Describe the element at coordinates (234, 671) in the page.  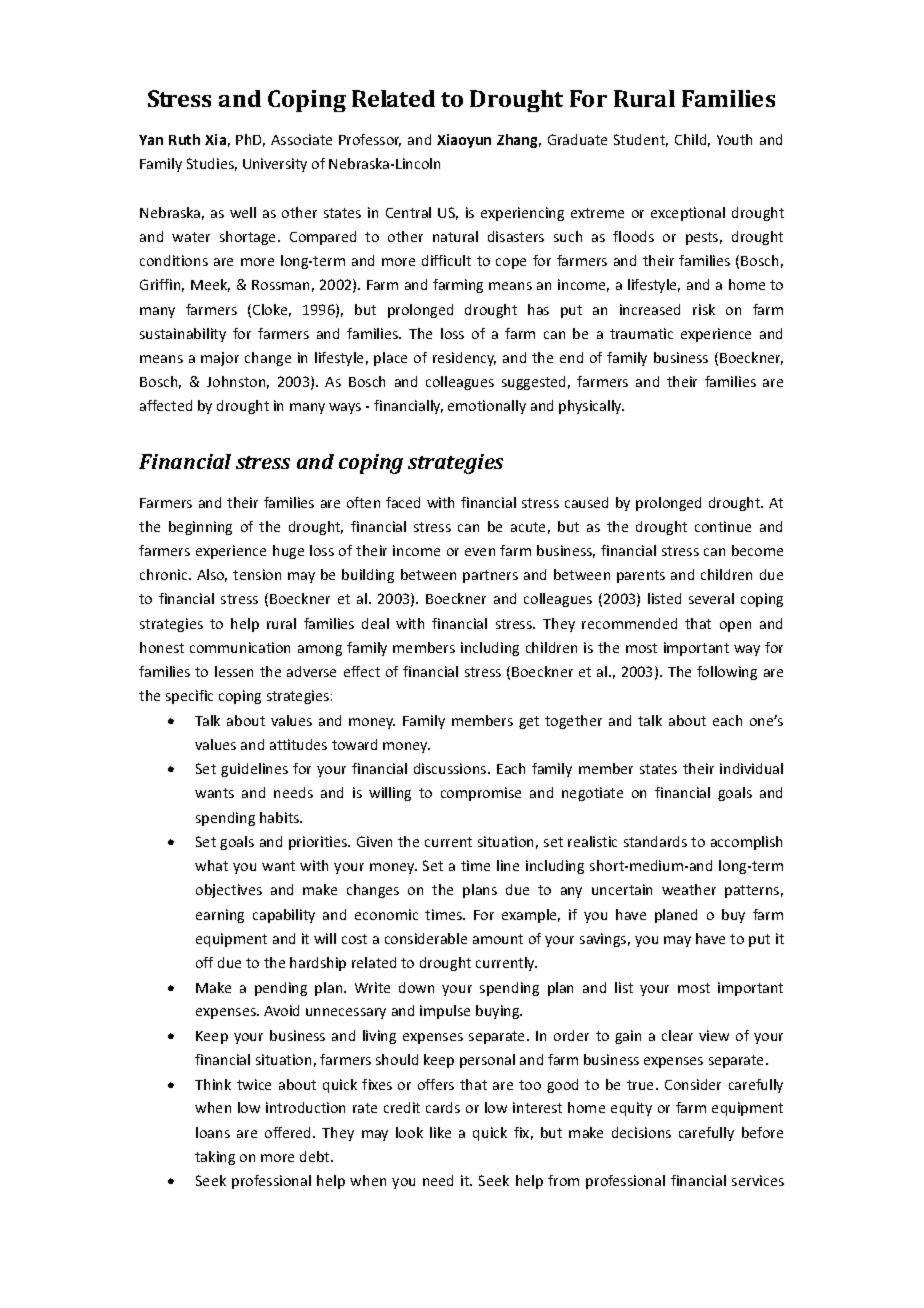
I see `lessen` at that location.
